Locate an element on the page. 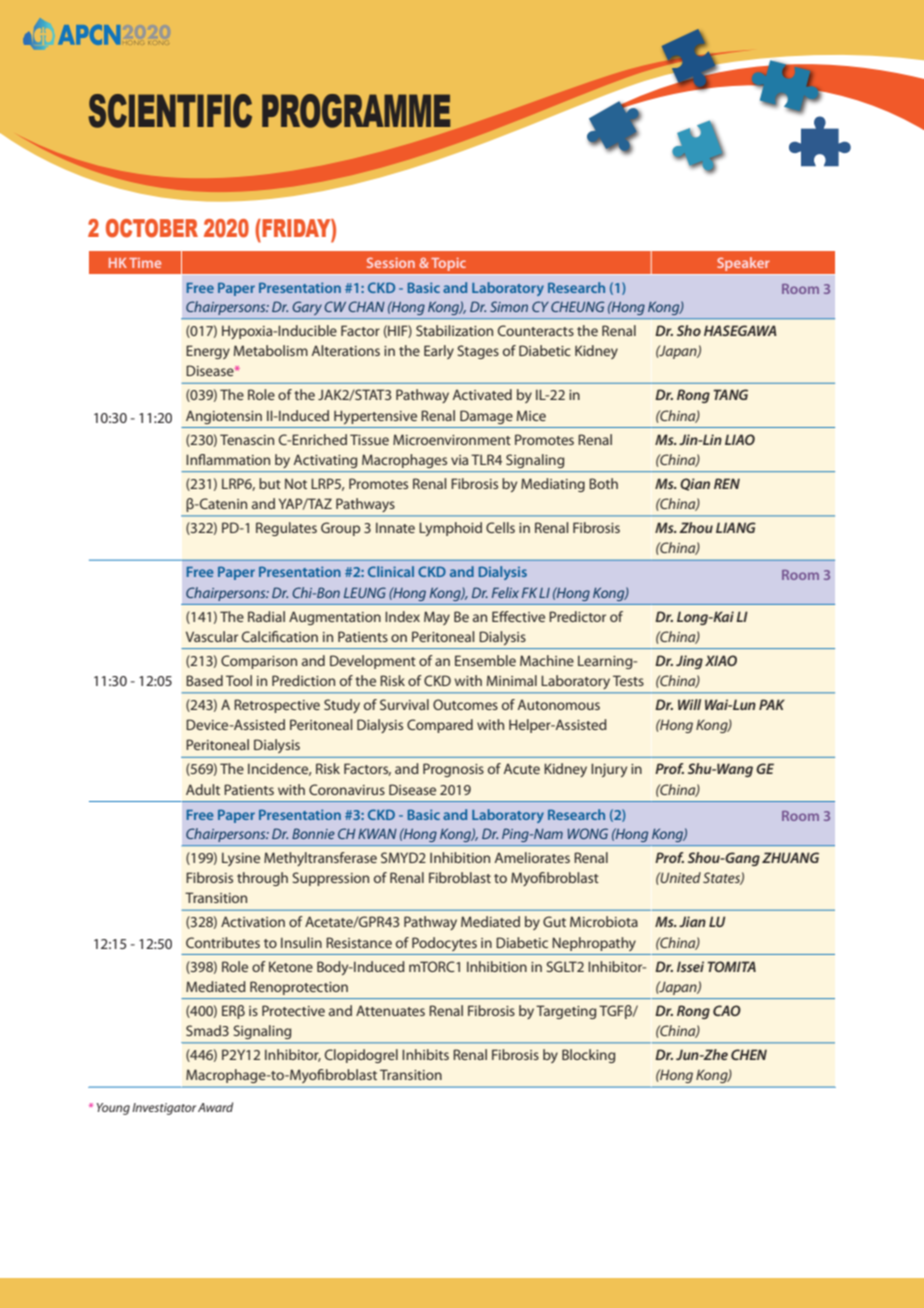 The width and height of the page is (924, 1308). Will is located at coordinates (689, 704).
